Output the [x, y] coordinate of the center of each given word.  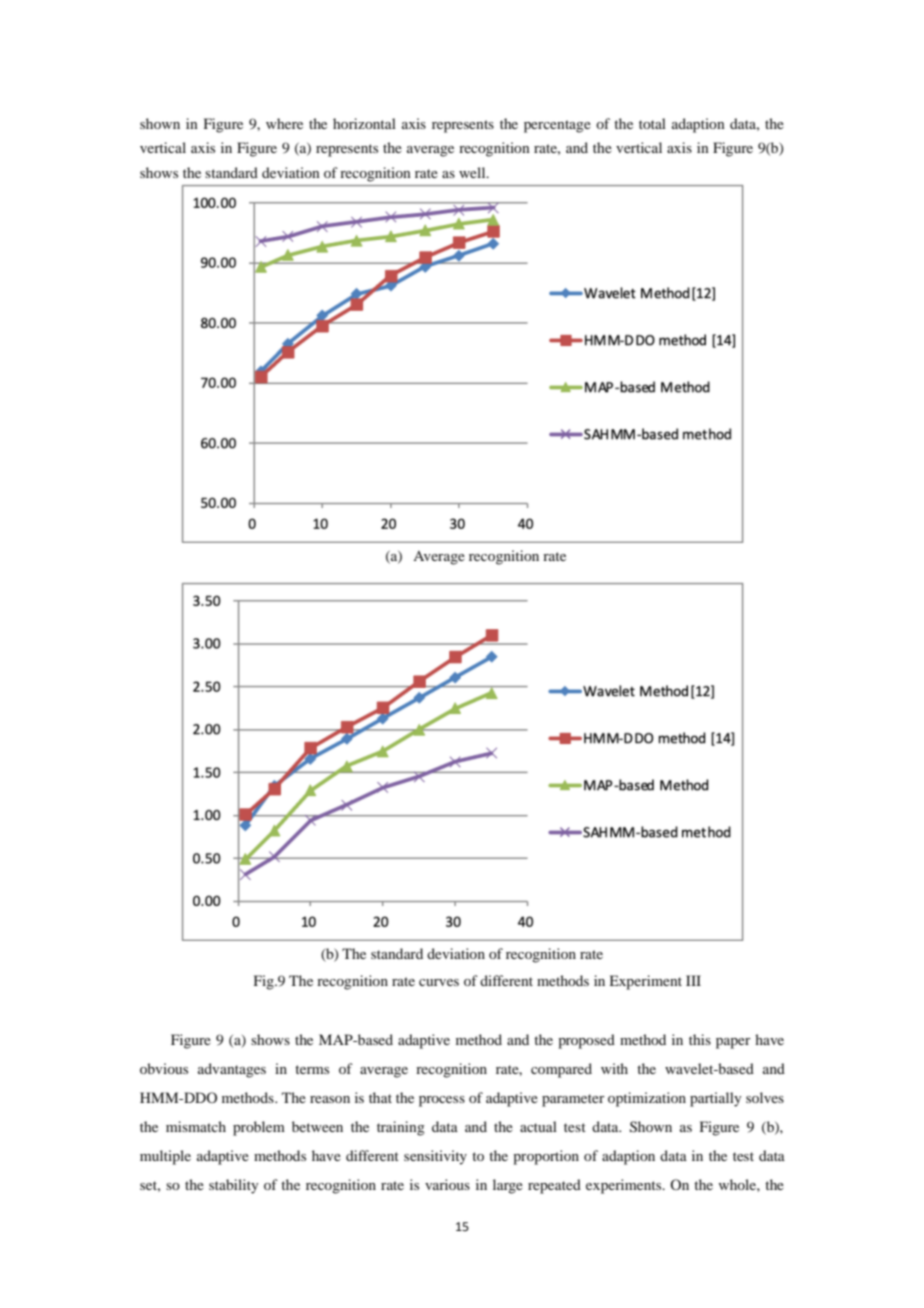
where [284, 123]
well [473, 172]
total [652, 123]
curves [439, 982]
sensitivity [435, 1157]
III [693, 980]
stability [234, 1186]
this [700, 1039]
